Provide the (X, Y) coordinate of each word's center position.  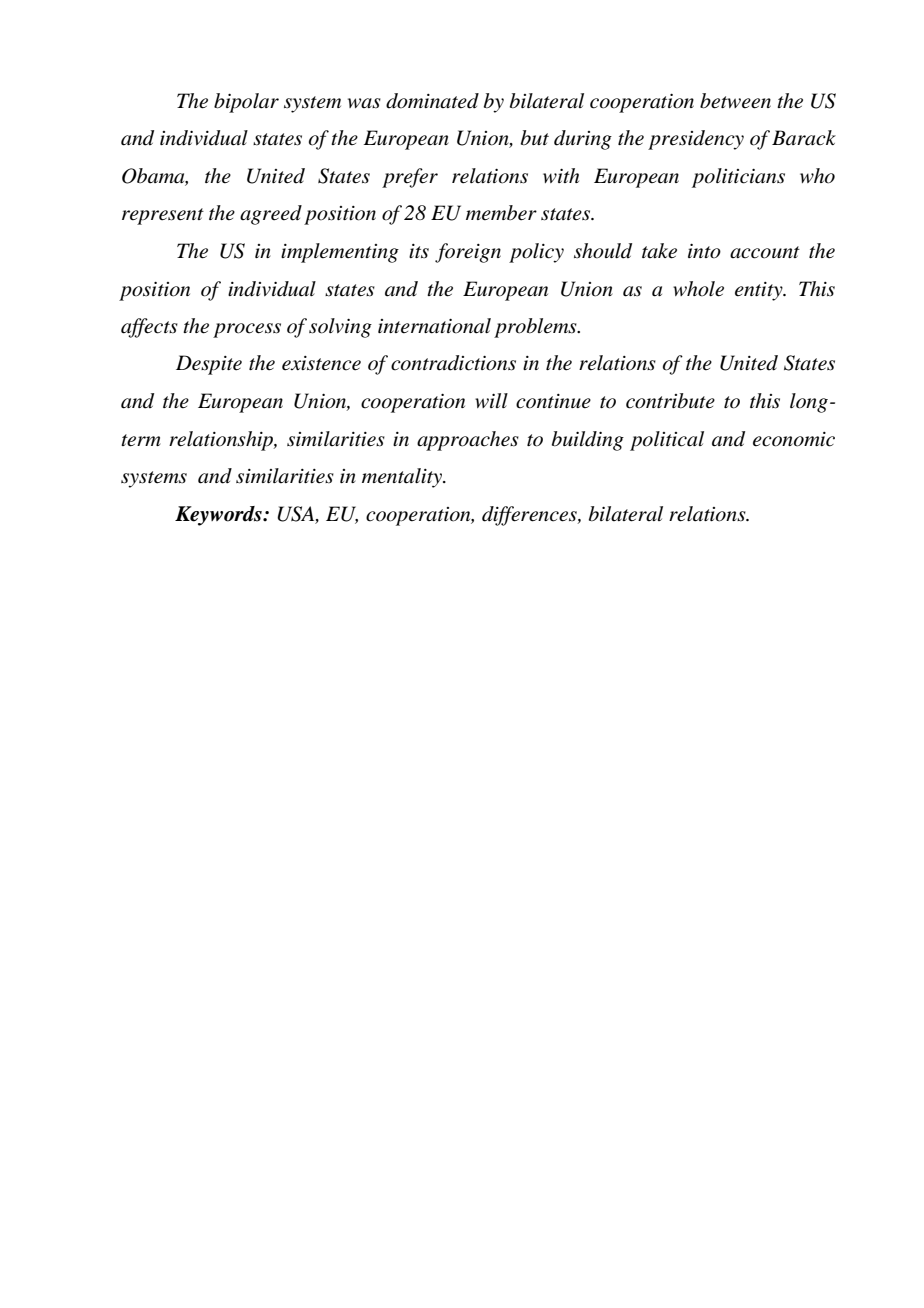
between (735, 101)
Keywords (219, 516)
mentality (403, 478)
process (247, 330)
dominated (432, 101)
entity (760, 291)
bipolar (246, 103)
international (434, 326)
